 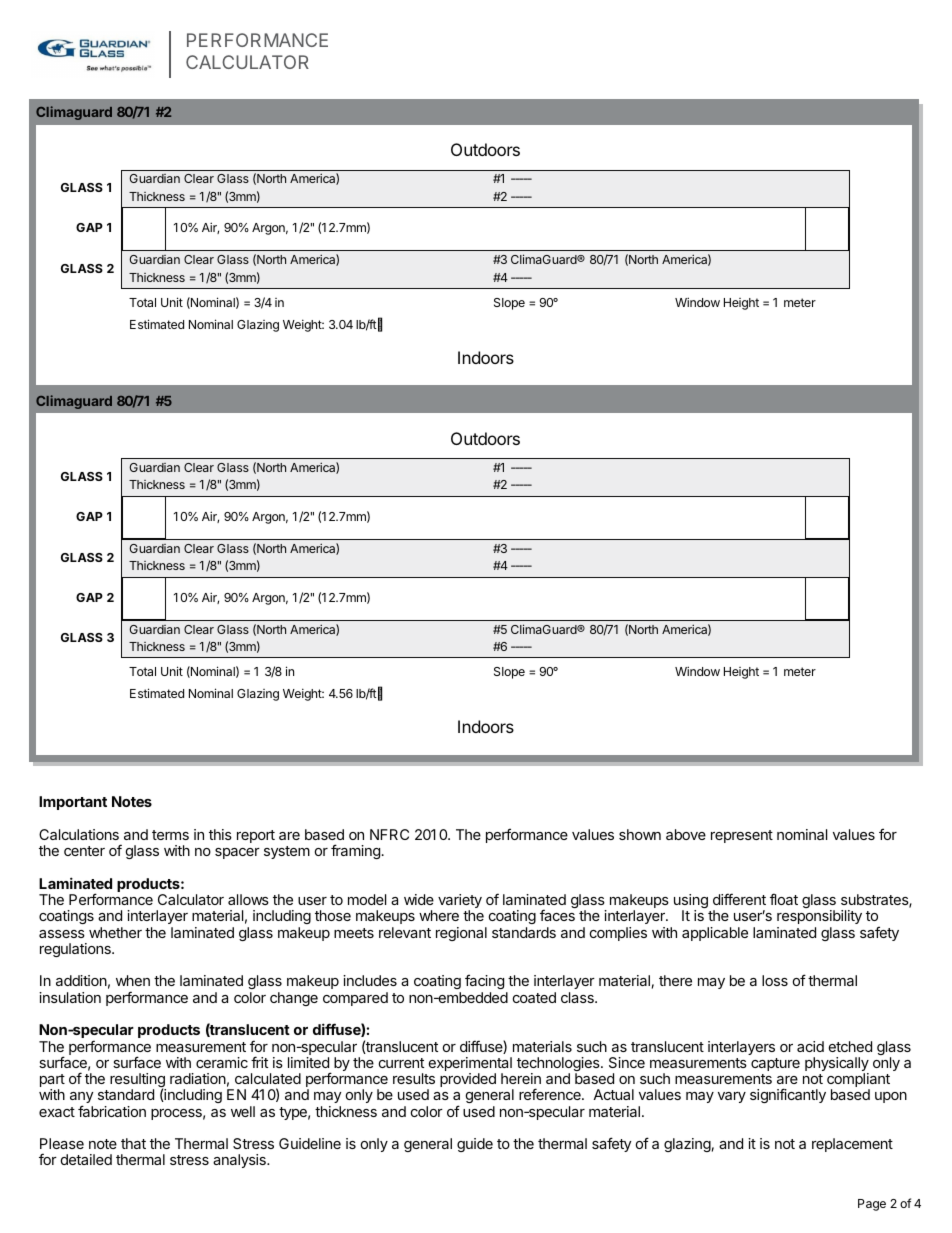 I want to click on detailed, so click(x=86, y=1159).
